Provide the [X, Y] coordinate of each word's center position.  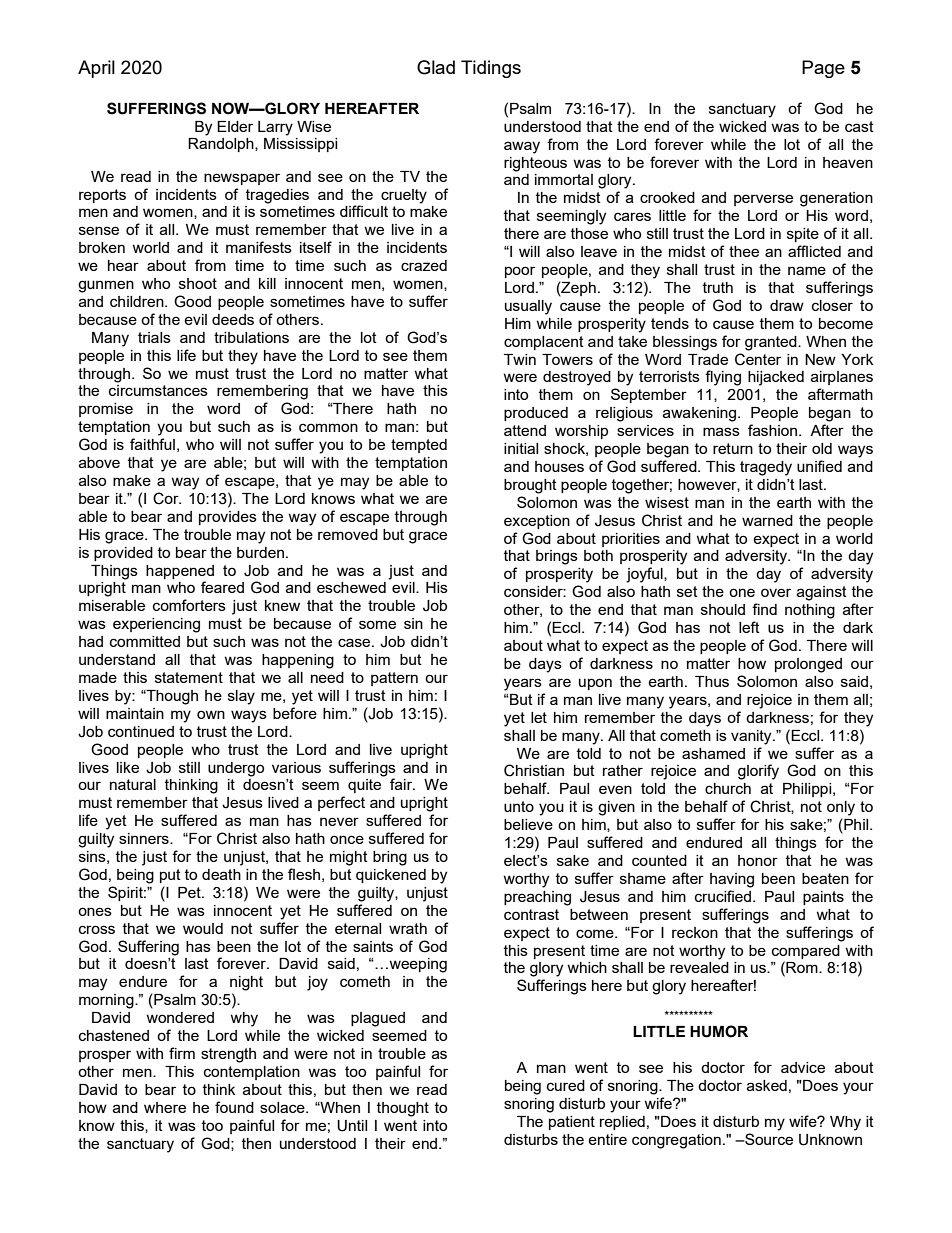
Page [823, 69]
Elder [235, 126]
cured [566, 1085]
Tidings [491, 69]
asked [767, 1085]
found [234, 1107]
